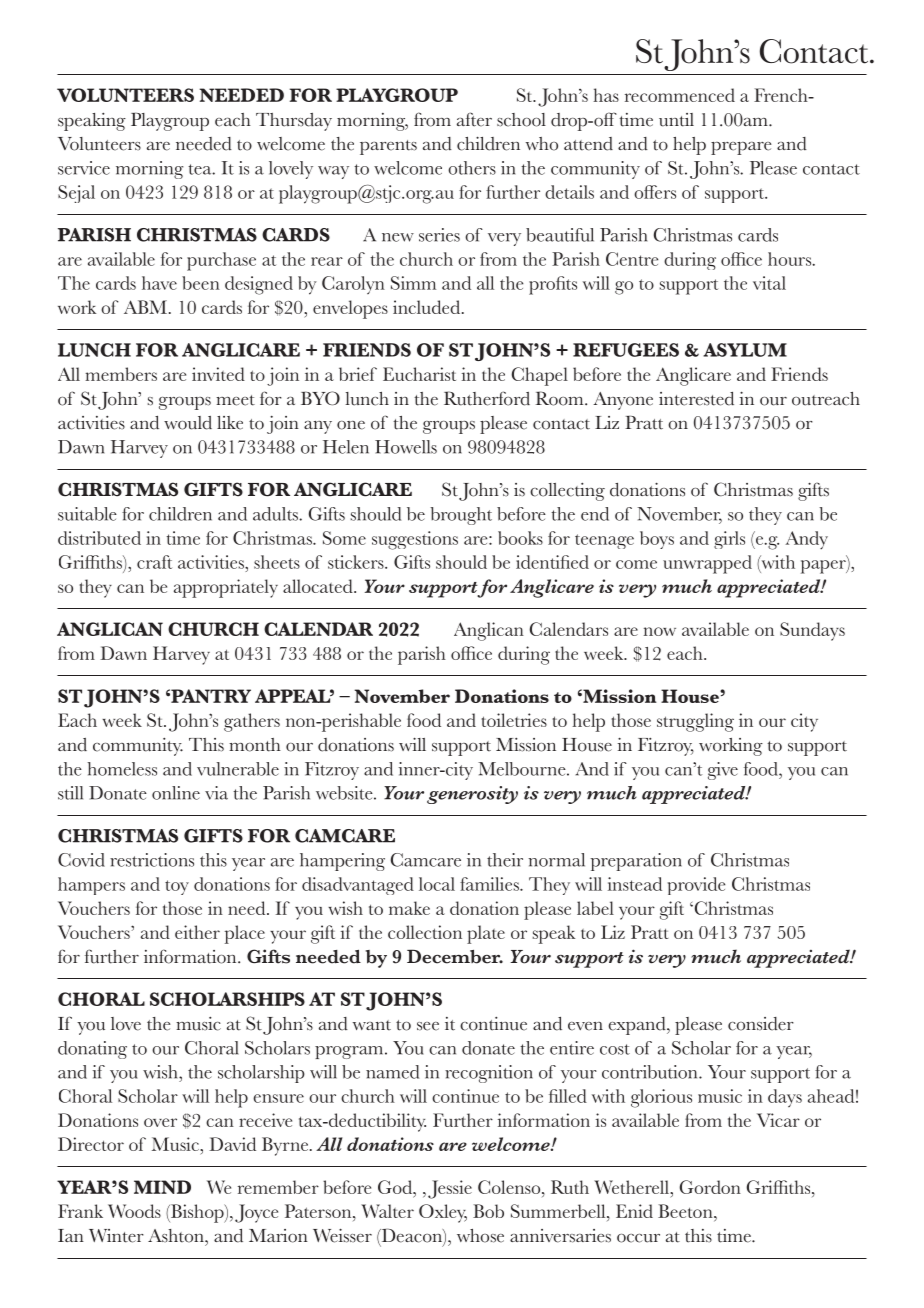 The height and width of the document is (1308, 924). Describe the element at coordinates (443, 1213) in the document. I see `Oxley` at that location.
